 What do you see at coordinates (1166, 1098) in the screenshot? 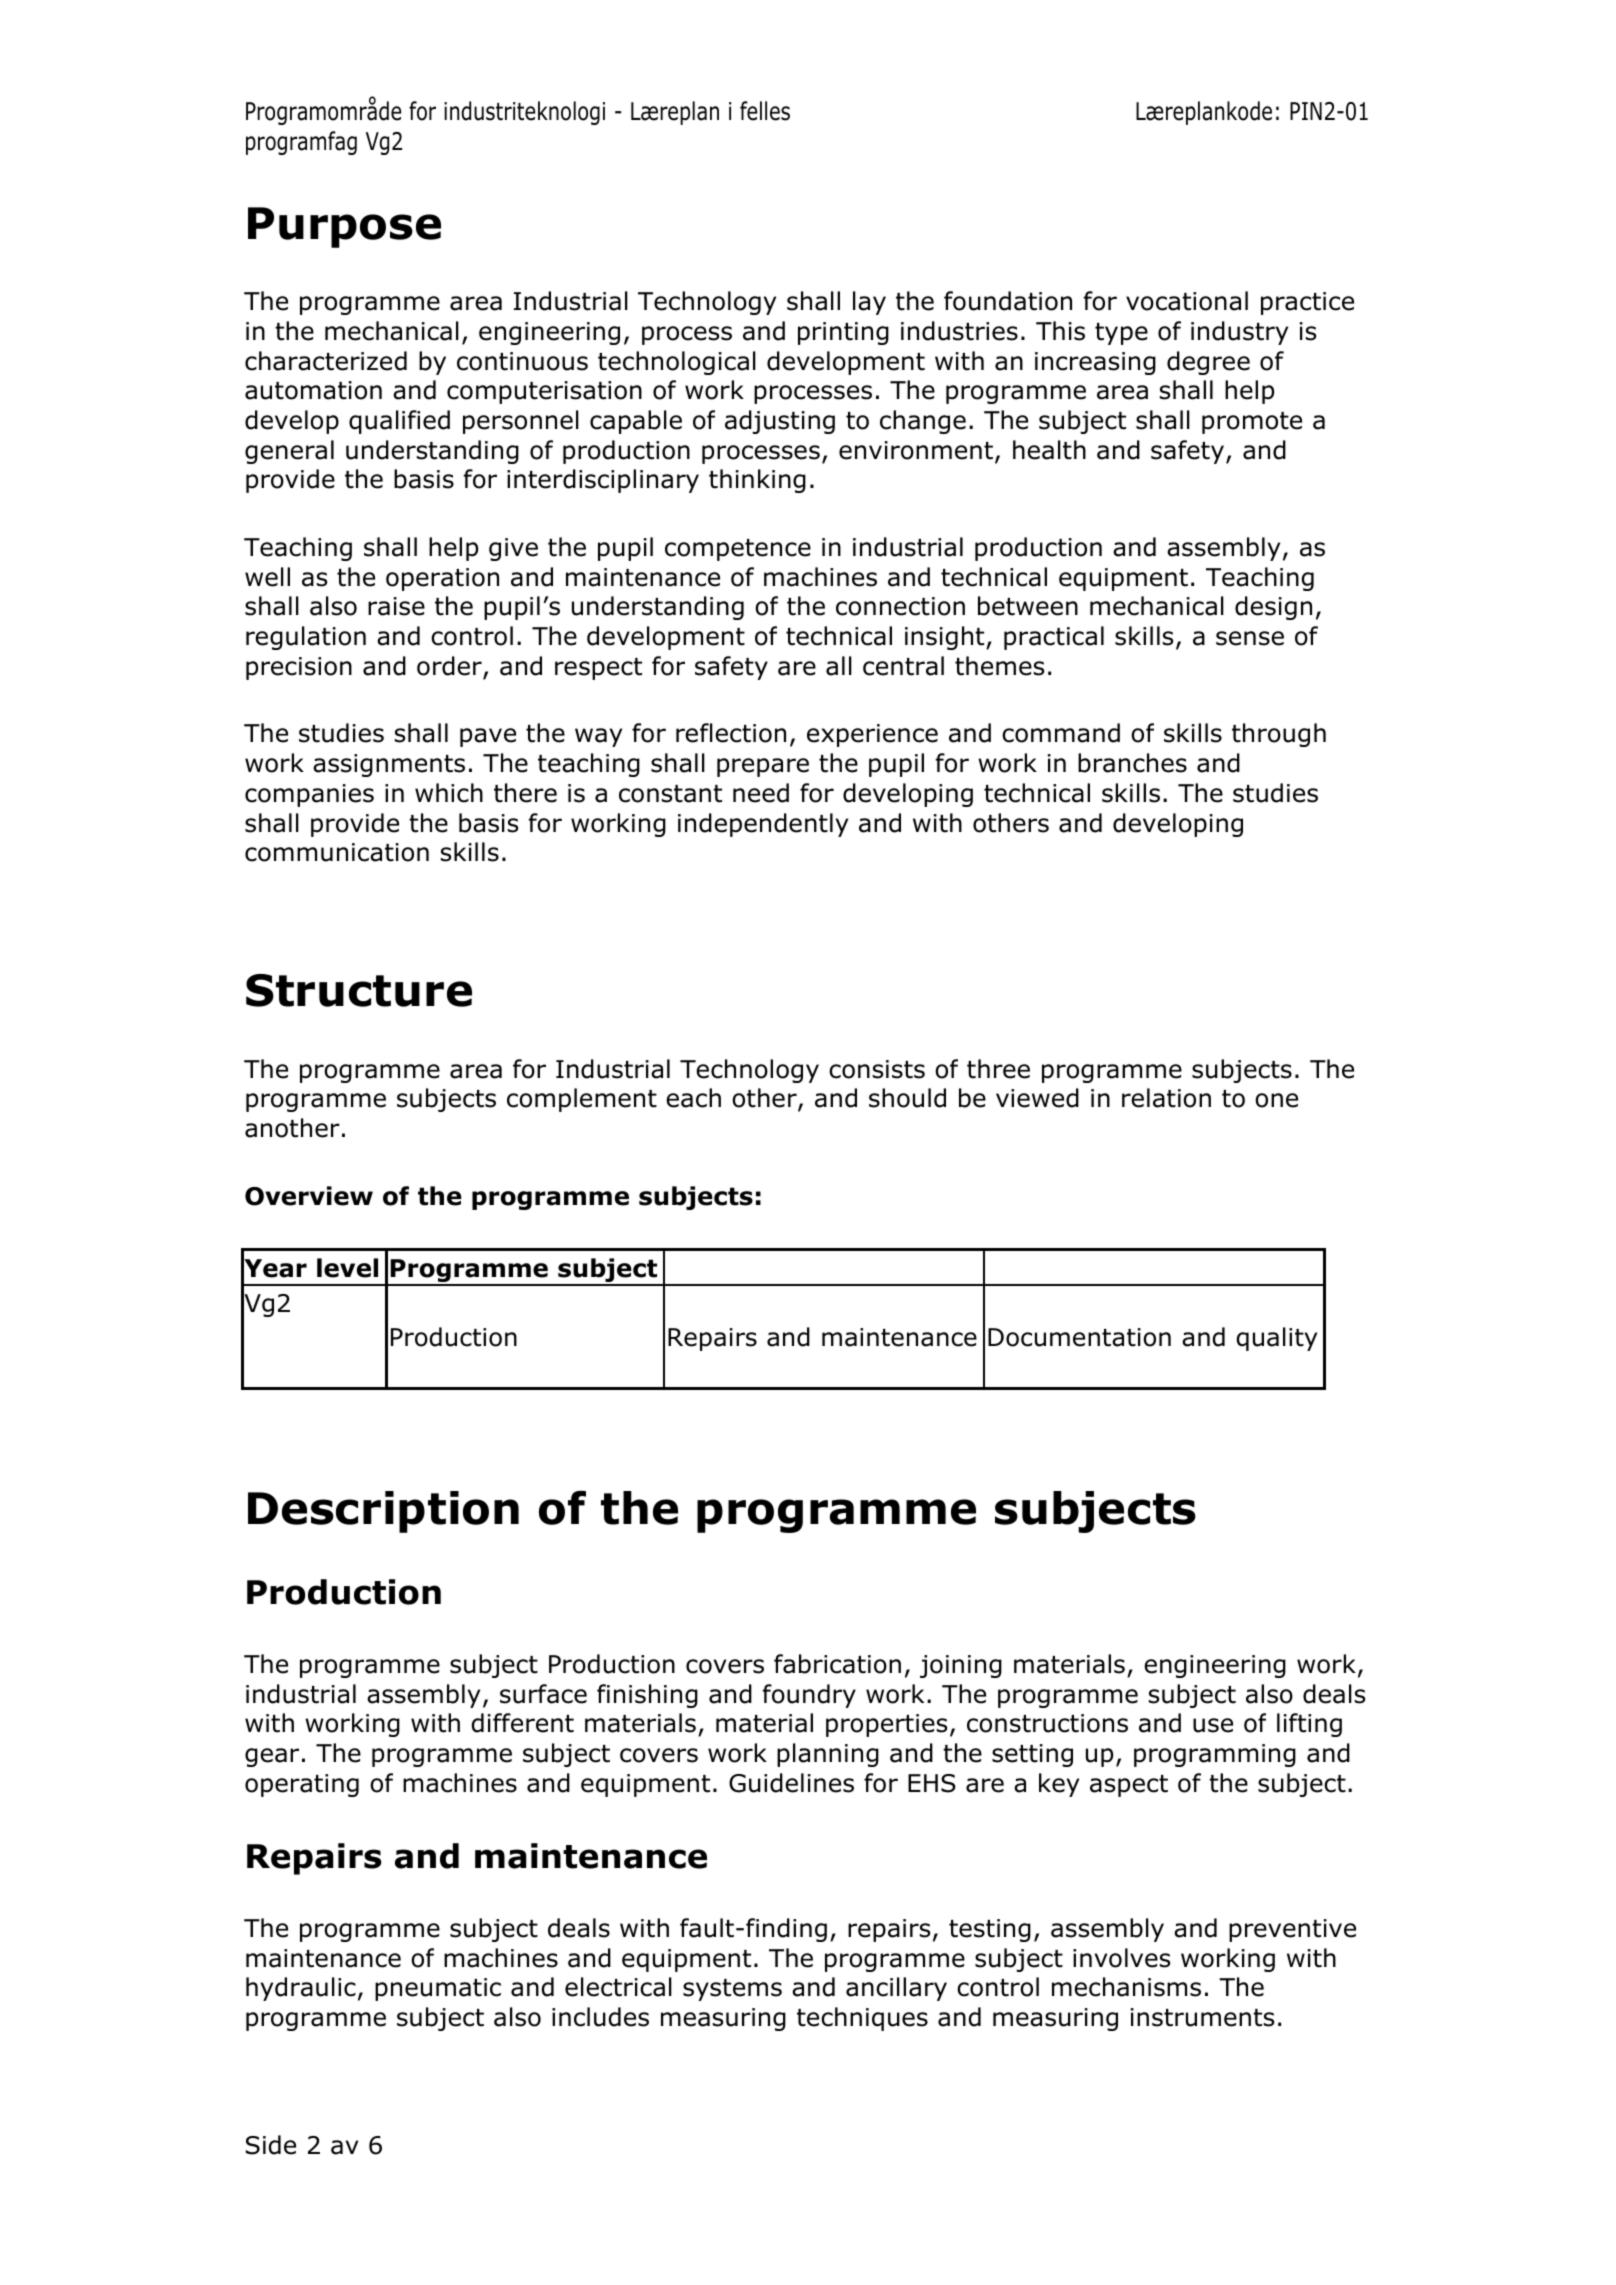
I see `relation` at bounding box center [1166, 1098].
